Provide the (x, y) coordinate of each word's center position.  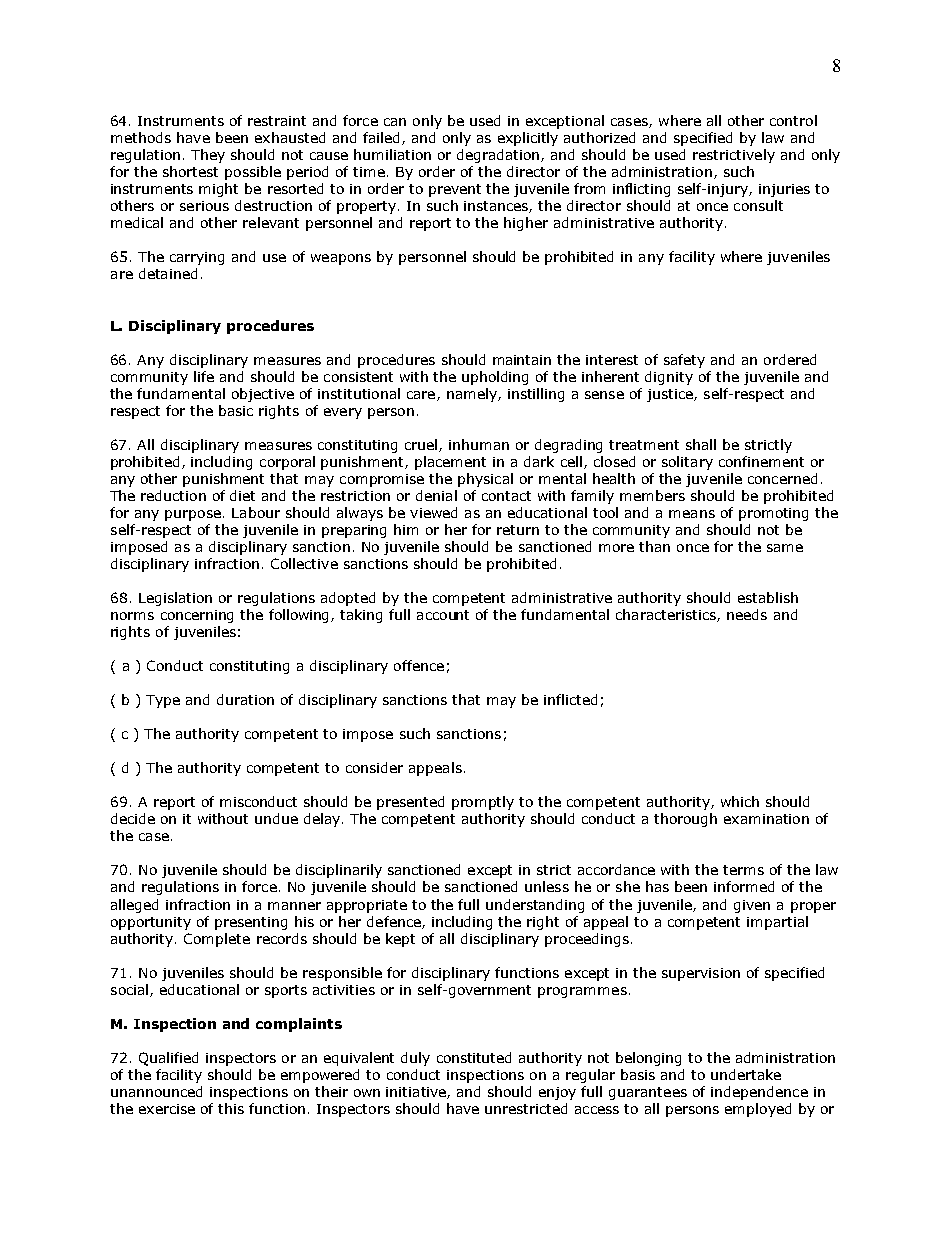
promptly (483, 803)
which (740, 801)
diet (242, 495)
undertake (746, 1074)
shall (701, 444)
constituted (474, 1057)
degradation (499, 156)
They (208, 156)
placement (450, 463)
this (231, 1108)
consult (758, 205)
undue (276, 818)
